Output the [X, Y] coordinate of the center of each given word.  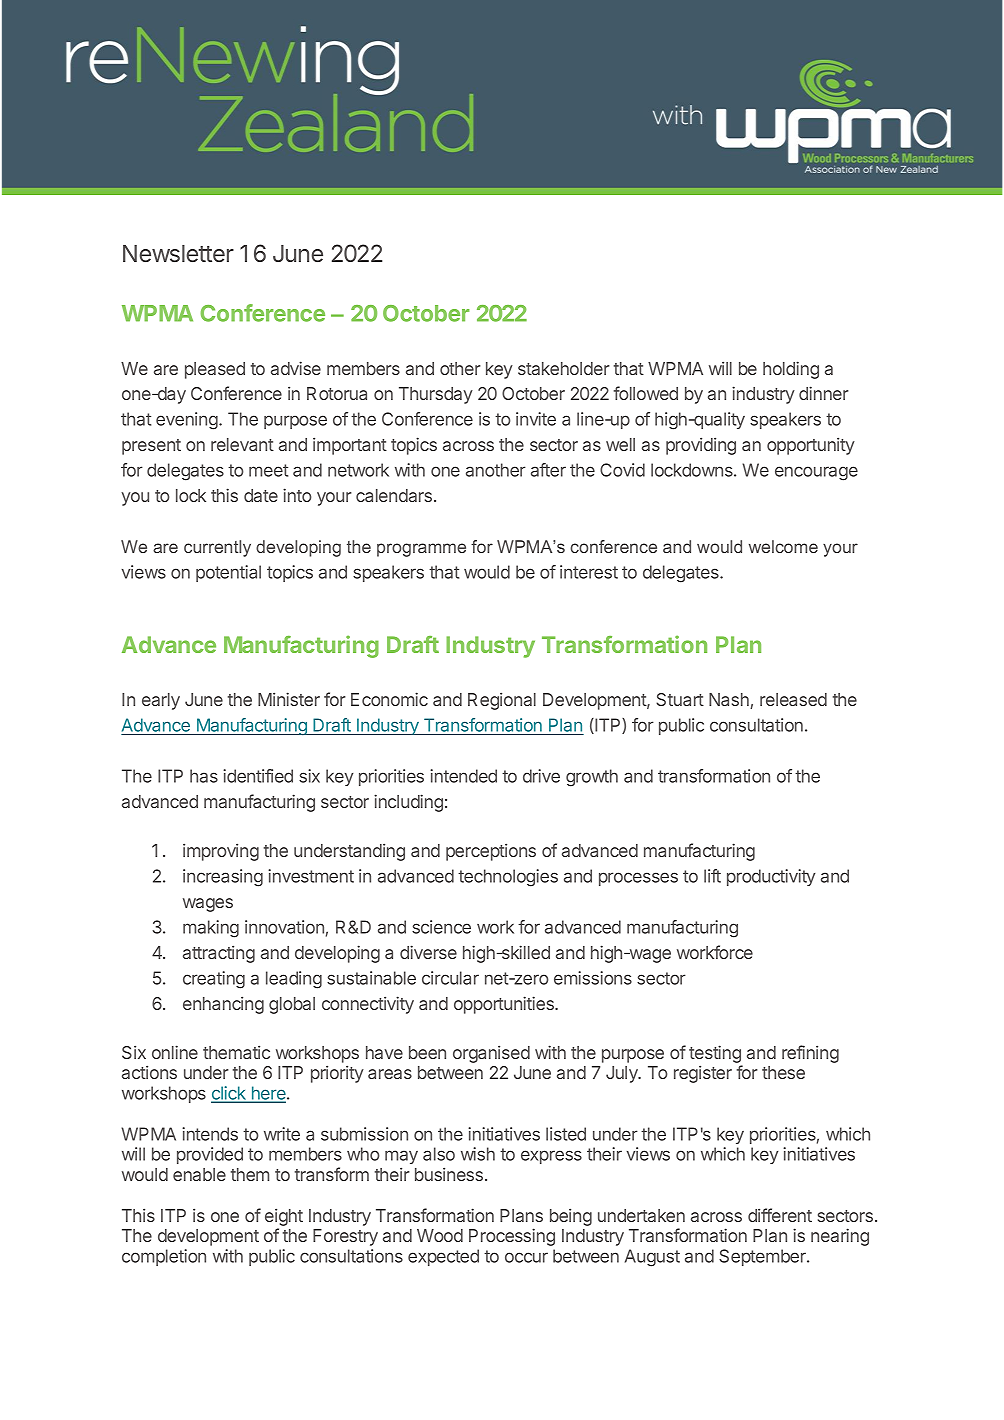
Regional [502, 701]
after [548, 470]
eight [284, 1217]
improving [221, 852]
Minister [289, 699]
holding [791, 370]
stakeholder [563, 368]
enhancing [223, 1005]
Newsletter [178, 253]
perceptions [491, 852]
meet [268, 470]
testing [715, 1054]
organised [491, 1054]
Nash [730, 701]
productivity [771, 877]
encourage [816, 473]
